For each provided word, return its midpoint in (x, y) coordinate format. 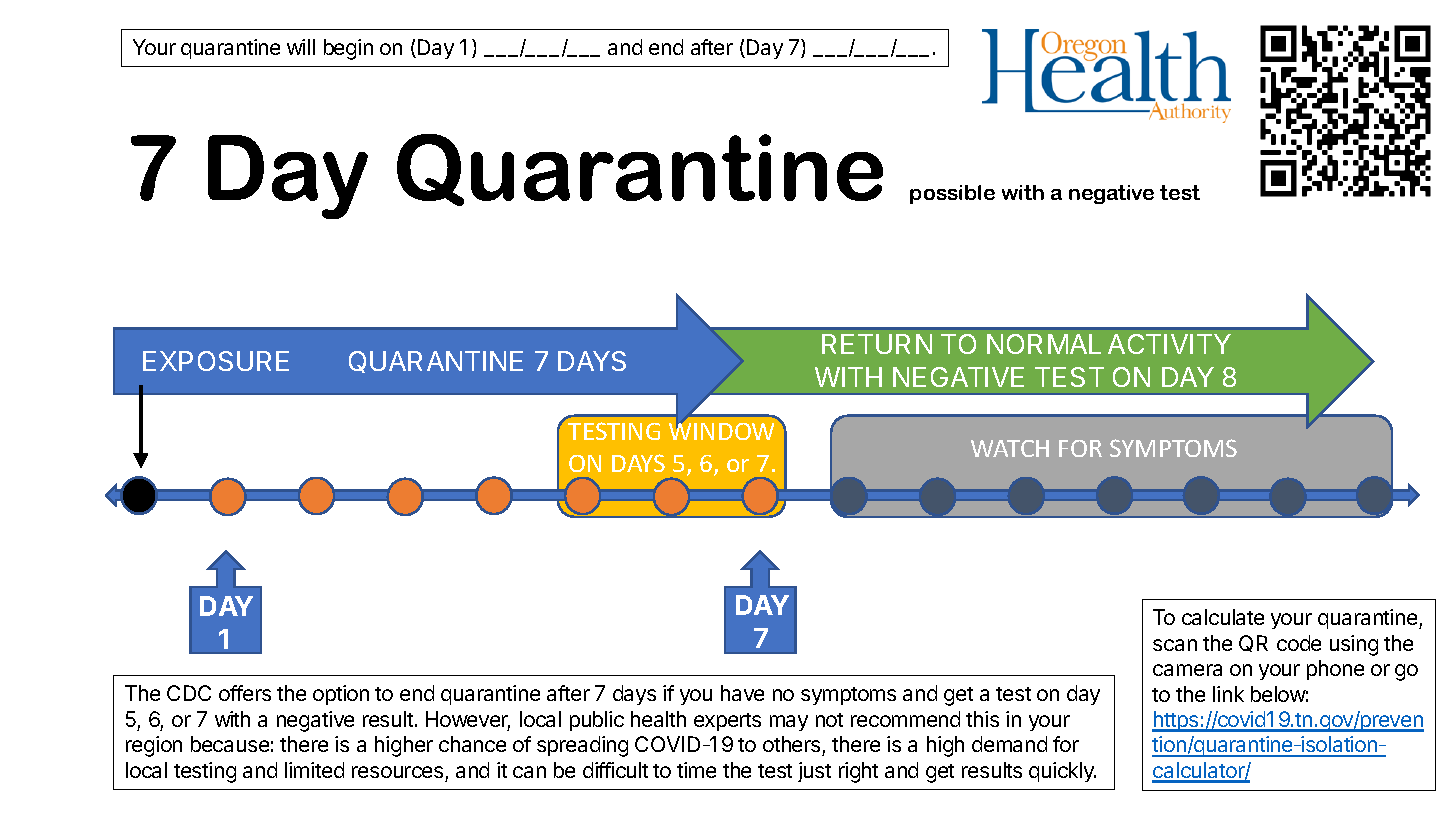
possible (952, 194)
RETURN (877, 344)
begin (348, 49)
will (301, 47)
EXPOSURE (216, 361)
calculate (1223, 617)
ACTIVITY (1169, 344)
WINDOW (721, 430)
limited (314, 770)
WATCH (1010, 448)
